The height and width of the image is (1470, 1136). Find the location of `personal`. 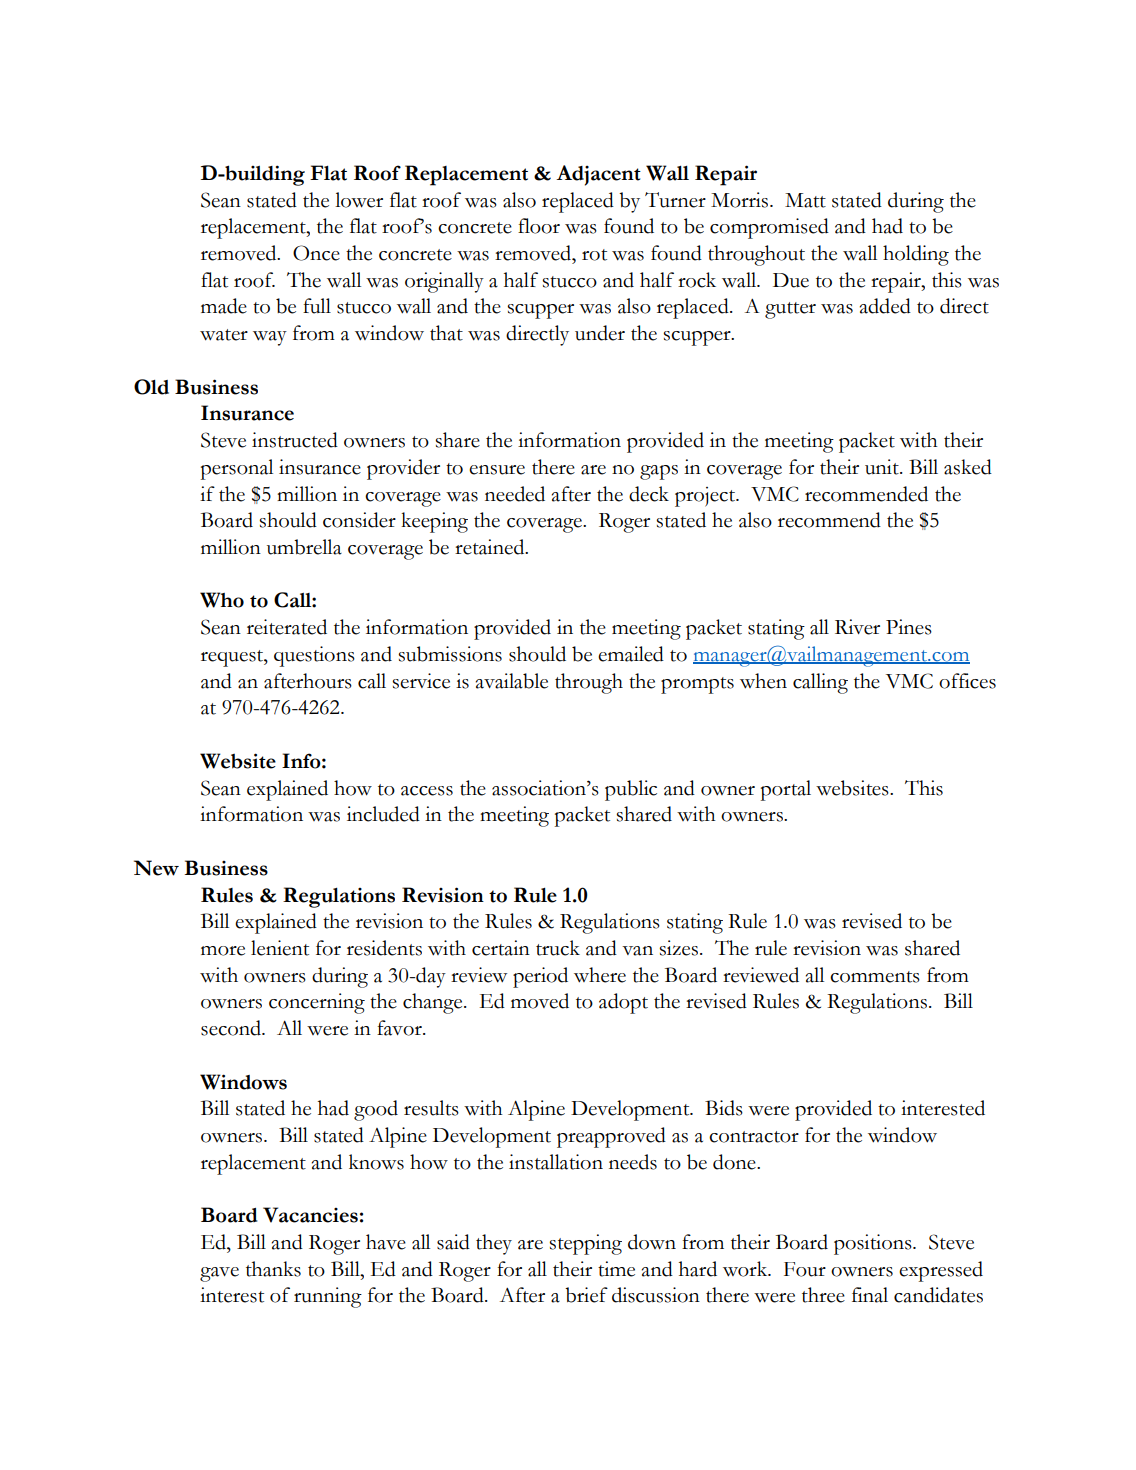

personal is located at coordinates (237, 469).
